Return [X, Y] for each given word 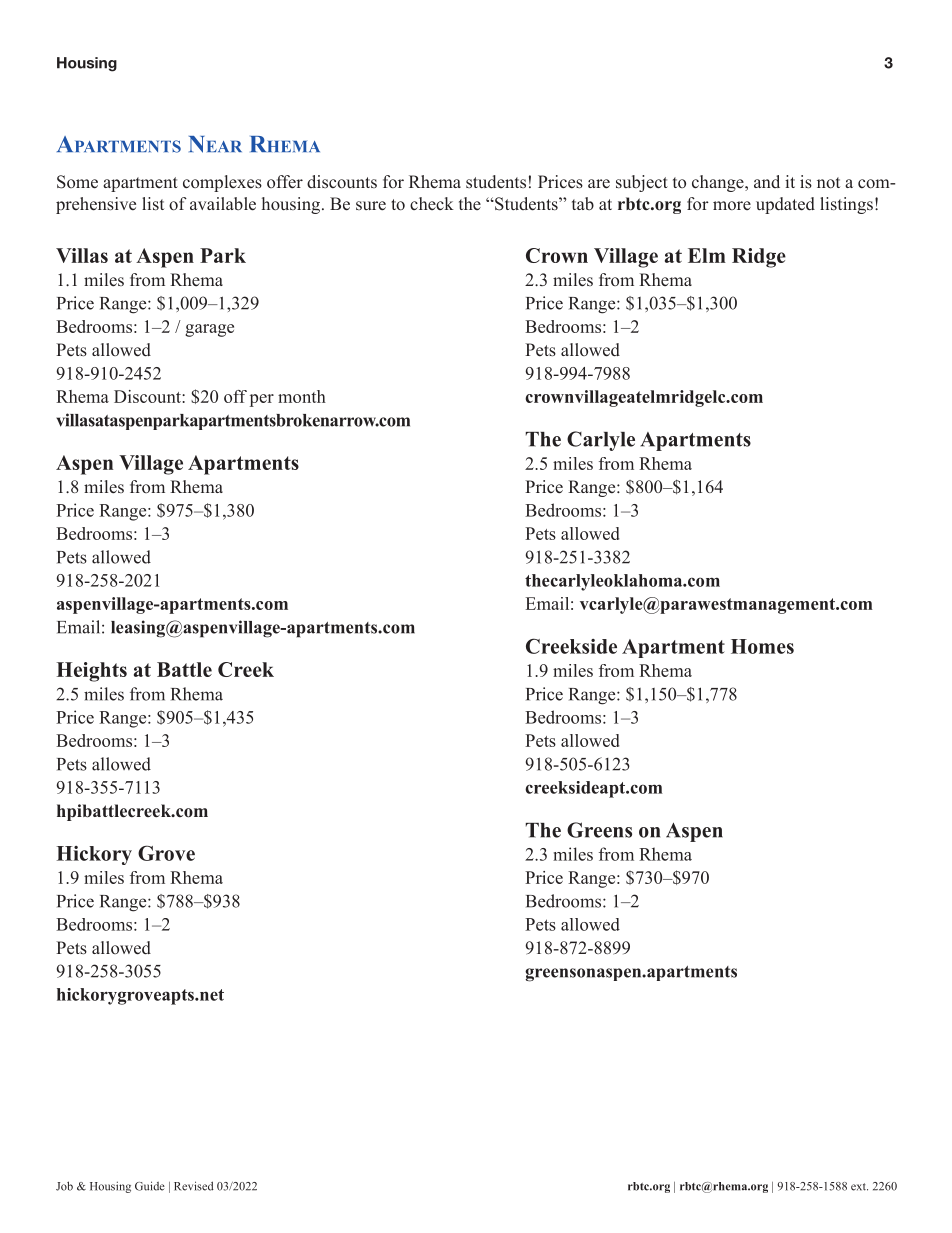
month [302, 396]
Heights [91, 672]
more [732, 205]
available [223, 204]
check [432, 203]
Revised [194, 1186]
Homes [762, 646]
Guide [150, 1186]
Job [64, 1186]
